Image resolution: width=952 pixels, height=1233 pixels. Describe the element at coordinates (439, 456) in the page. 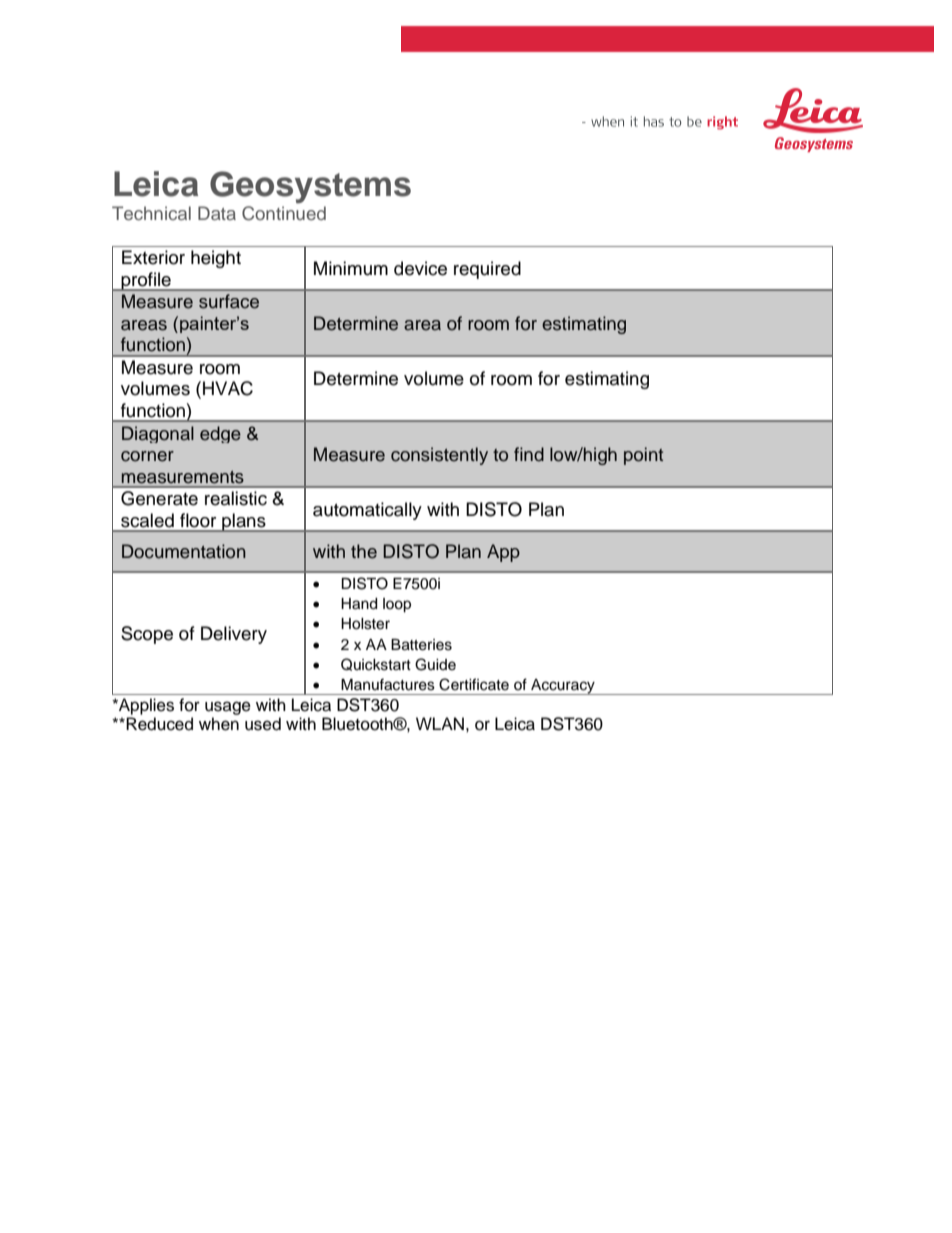

I see `consistently` at that location.
